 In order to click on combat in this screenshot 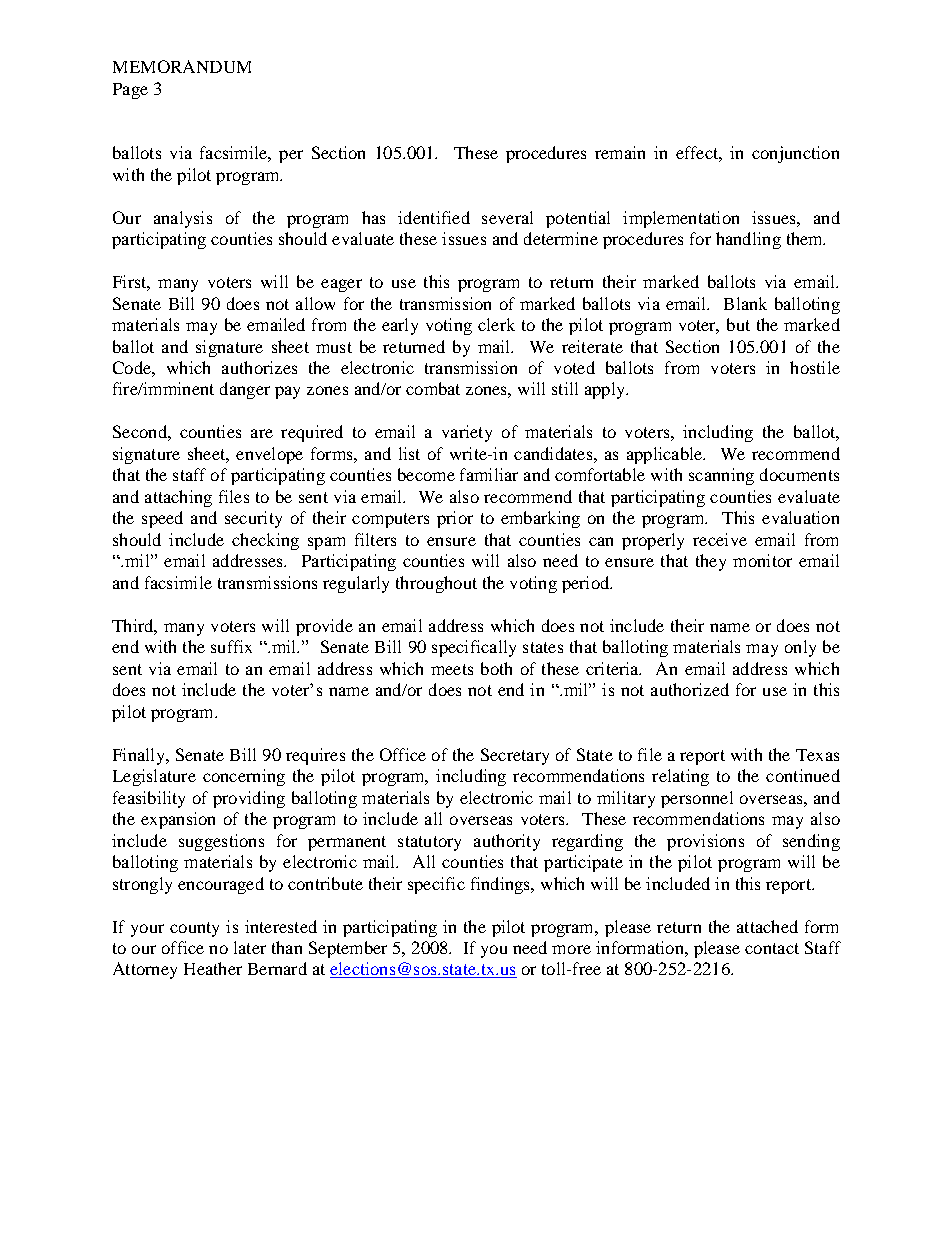, I will do `click(433, 388)`.
